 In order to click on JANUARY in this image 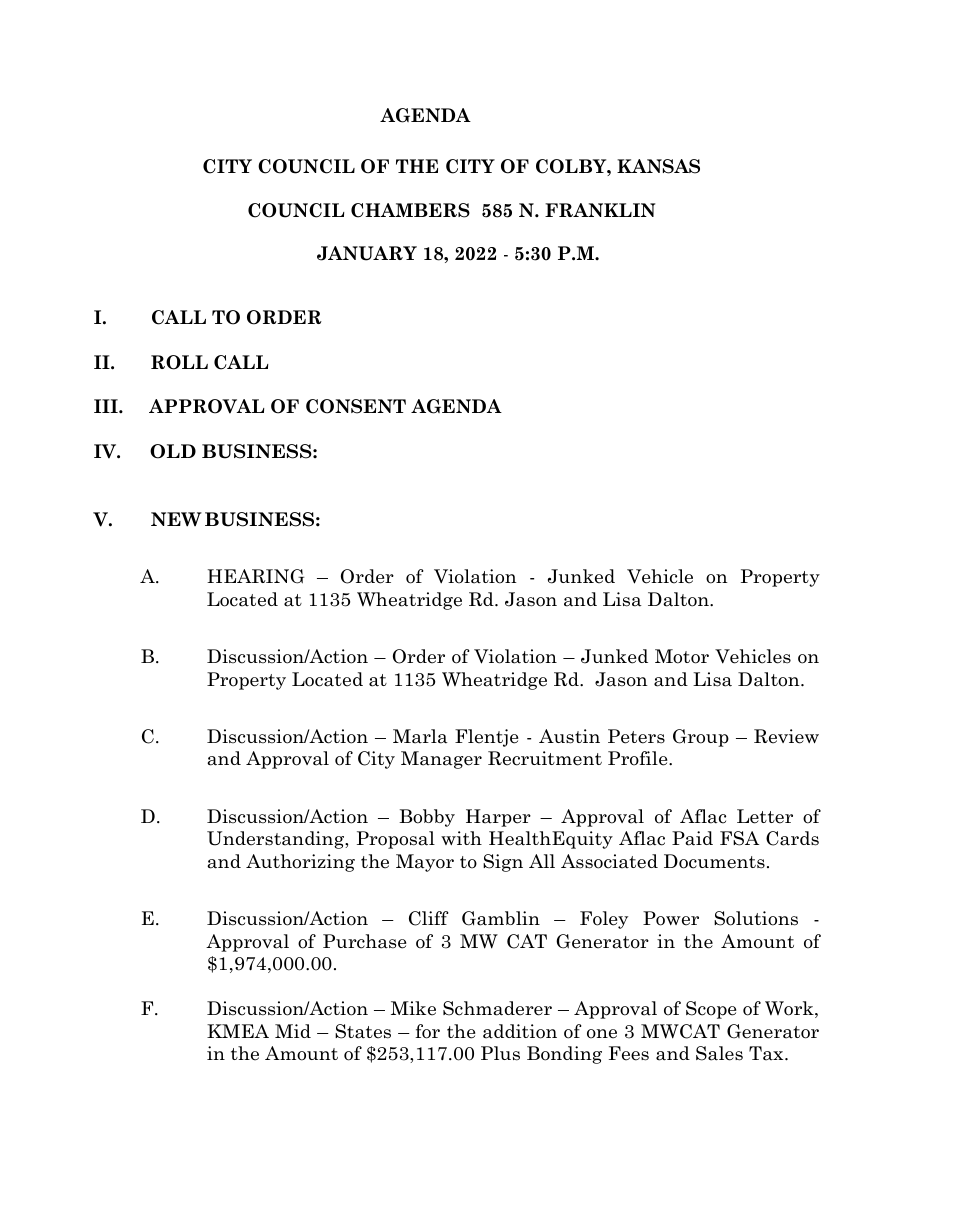, I will do `click(367, 253)`.
